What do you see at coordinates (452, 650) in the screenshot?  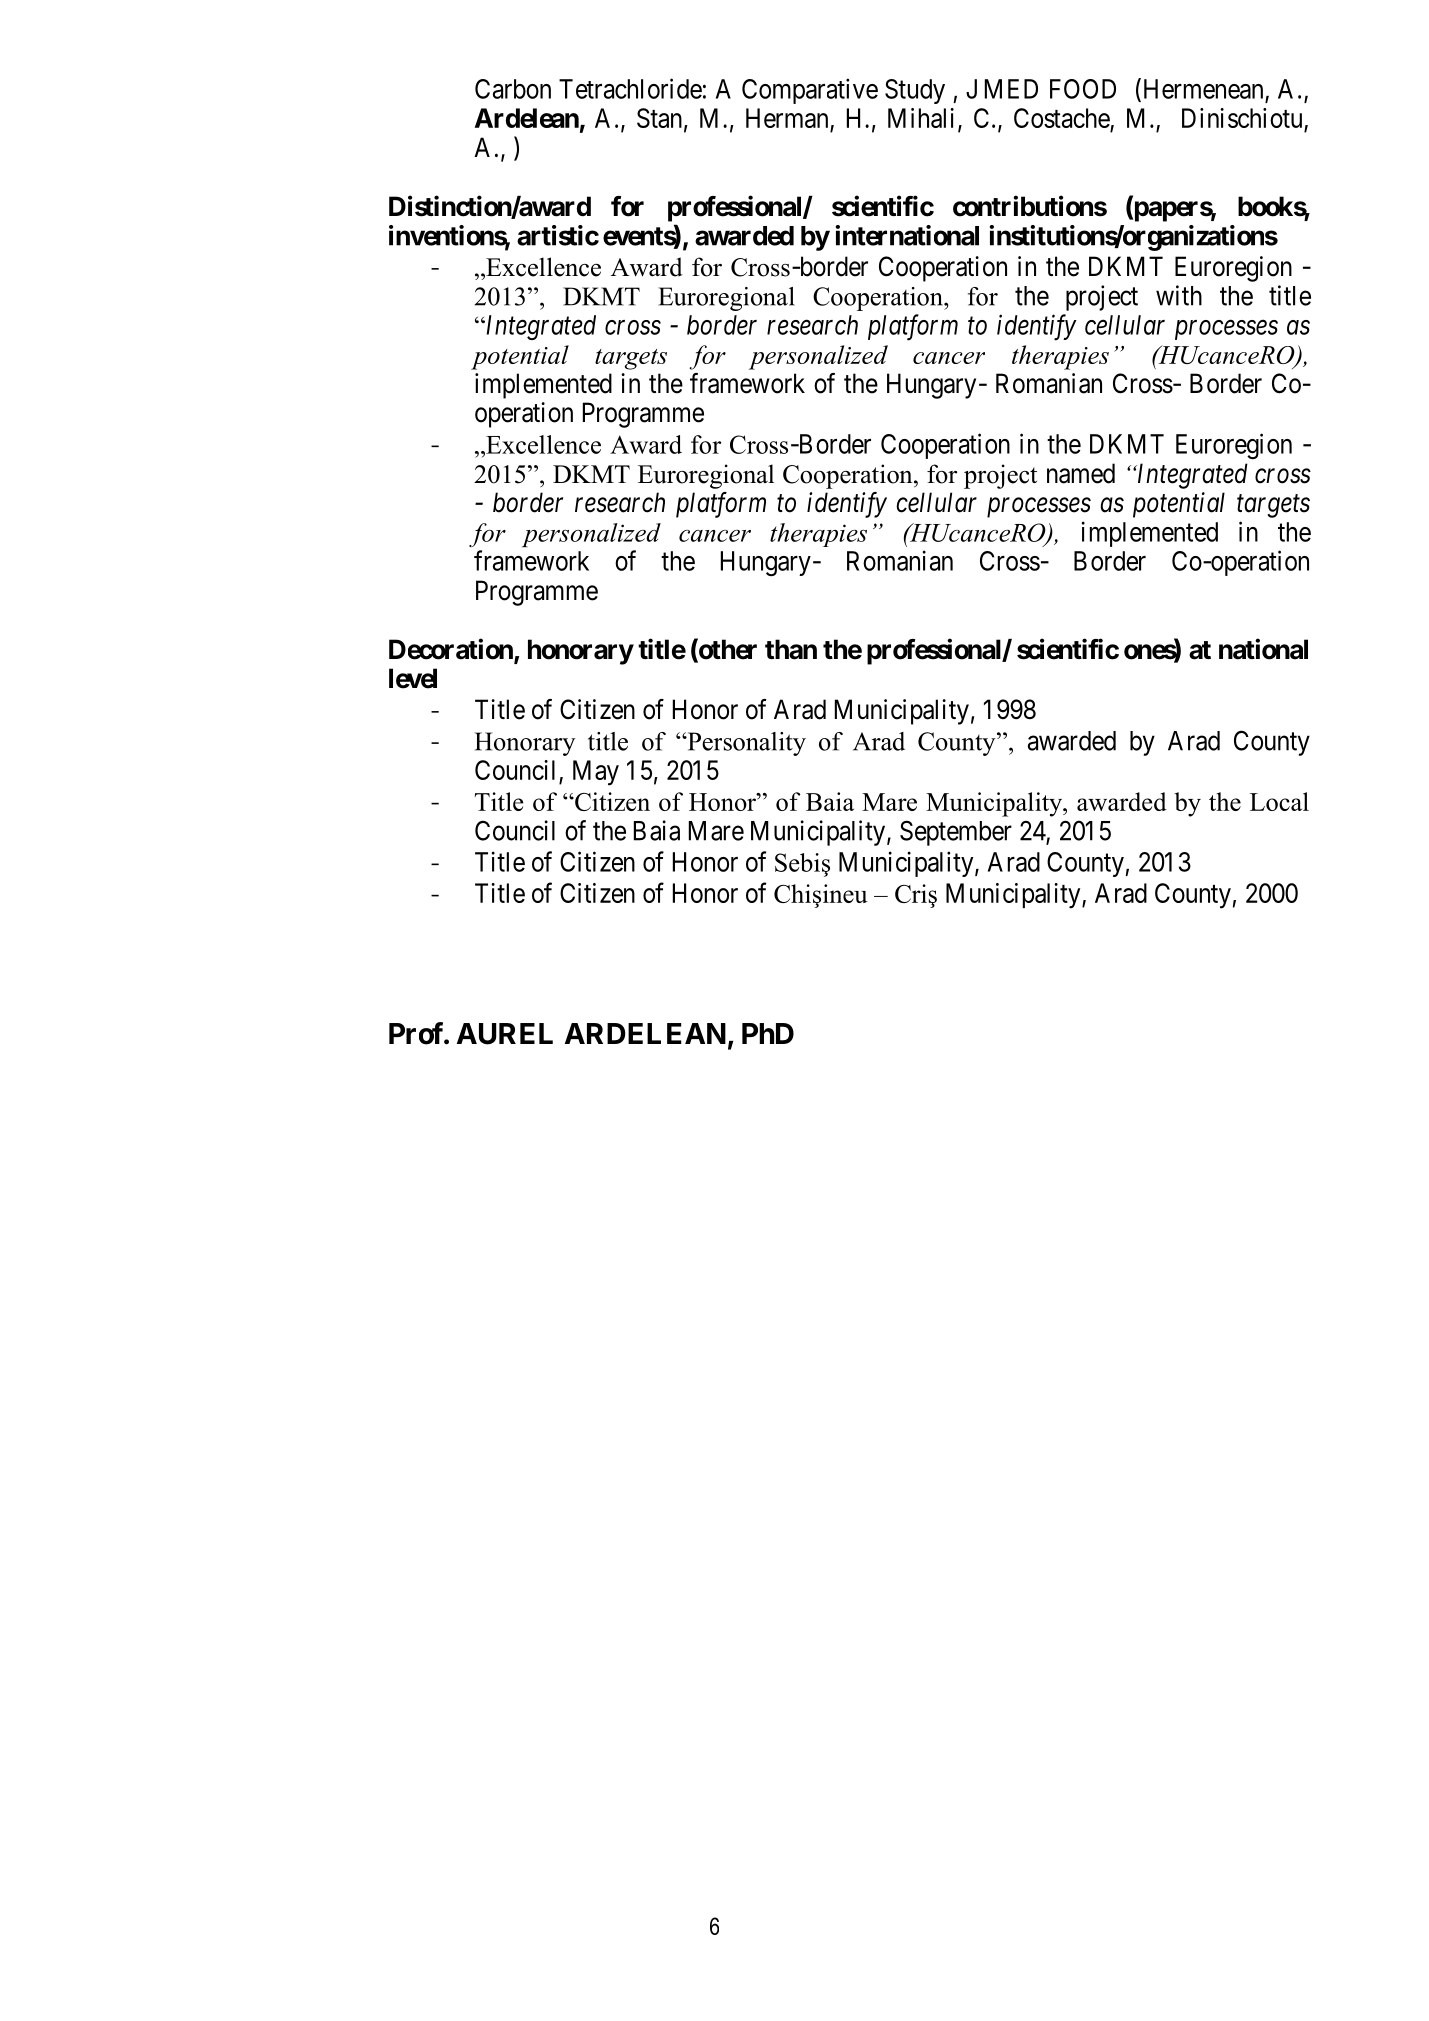 I see `Decoration` at bounding box center [452, 650].
